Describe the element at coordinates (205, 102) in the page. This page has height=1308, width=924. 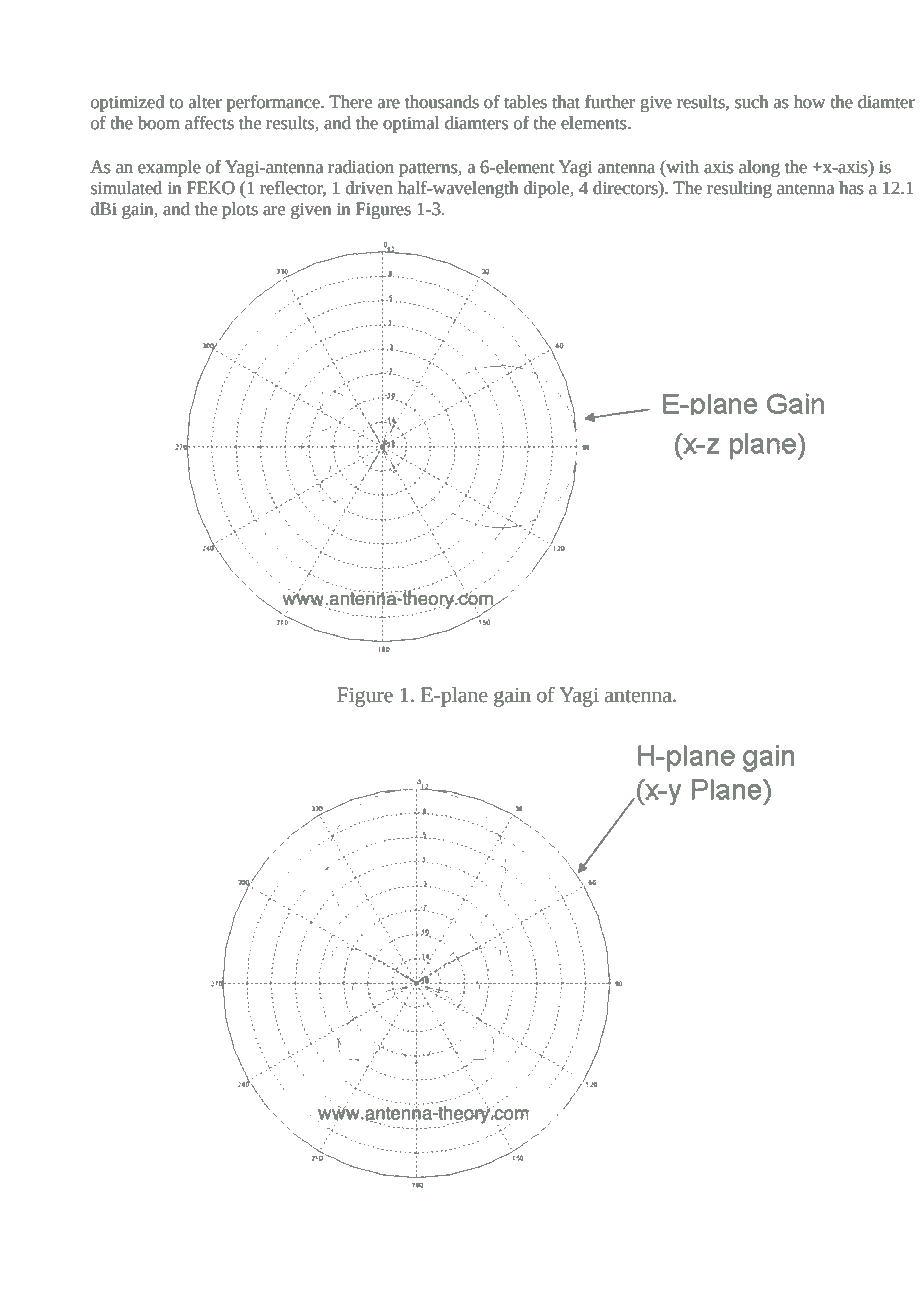
I see `alter` at that location.
